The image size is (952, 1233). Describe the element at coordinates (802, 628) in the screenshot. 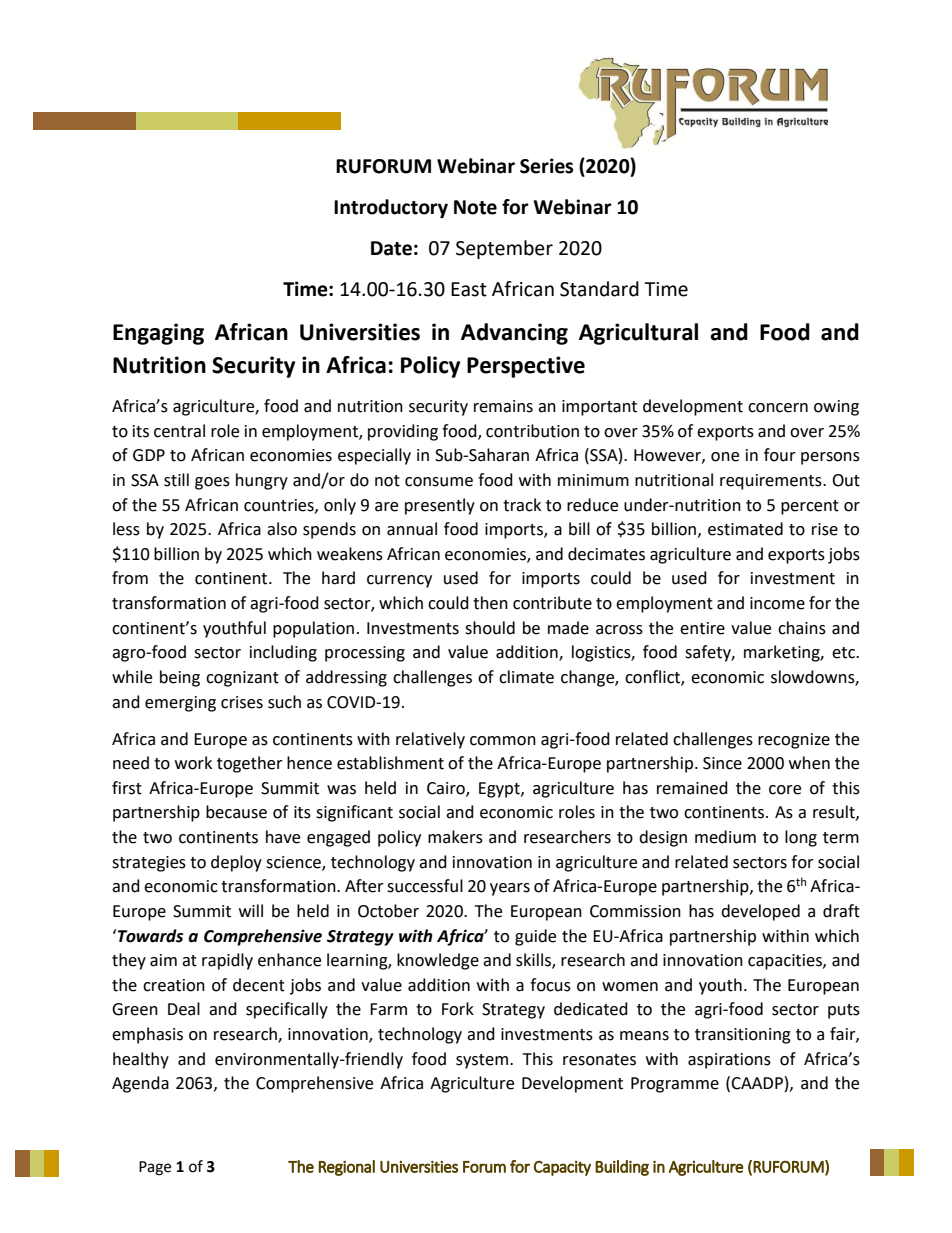

I see `chains` at that location.
